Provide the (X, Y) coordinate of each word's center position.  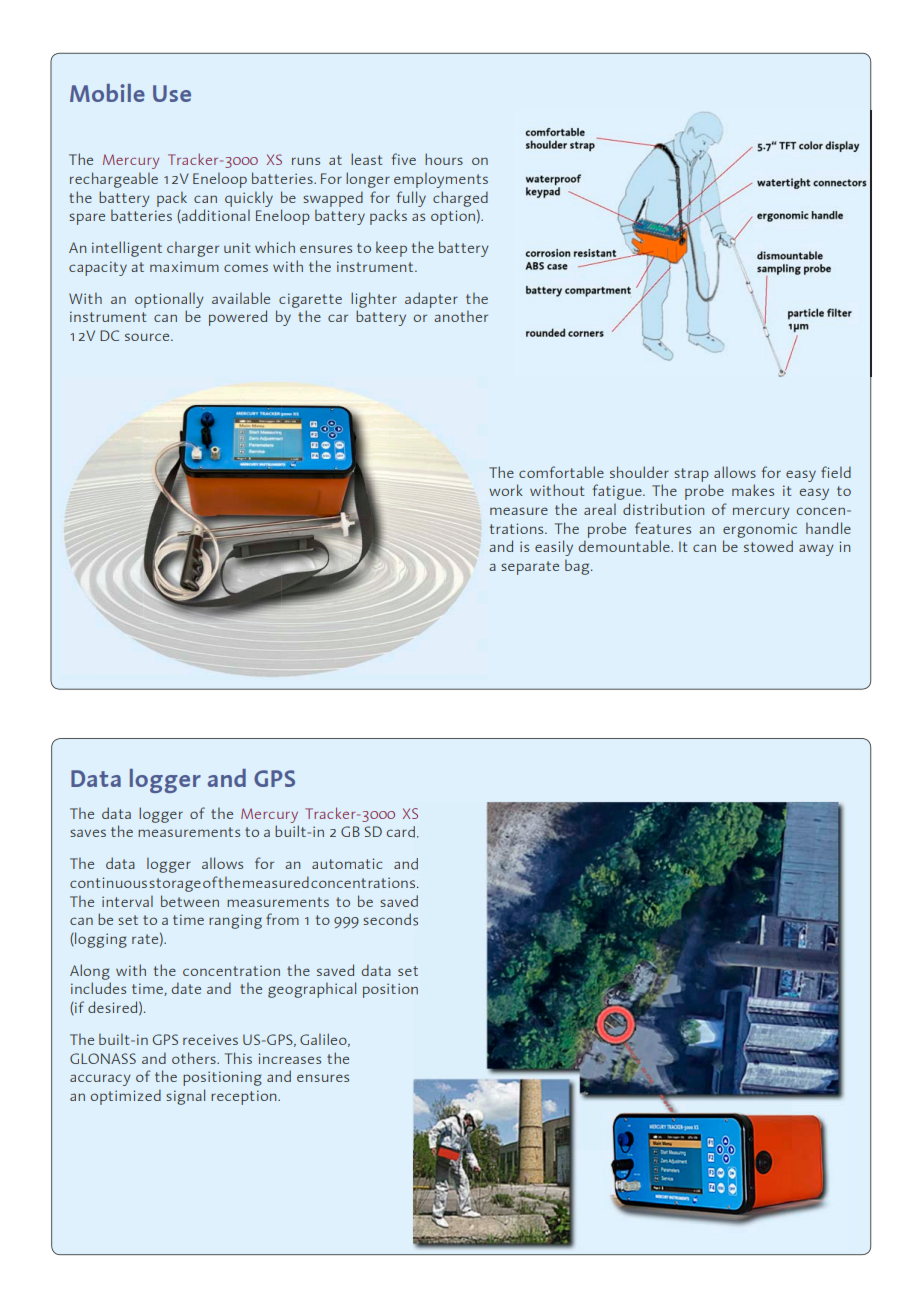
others (195, 1058)
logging (100, 940)
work (506, 490)
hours (444, 159)
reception (245, 1097)
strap (691, 475)
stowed (768, 546)
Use (172, 93)
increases (289, 1058)
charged (460, 199)
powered (238, 318)
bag (578, 567)
